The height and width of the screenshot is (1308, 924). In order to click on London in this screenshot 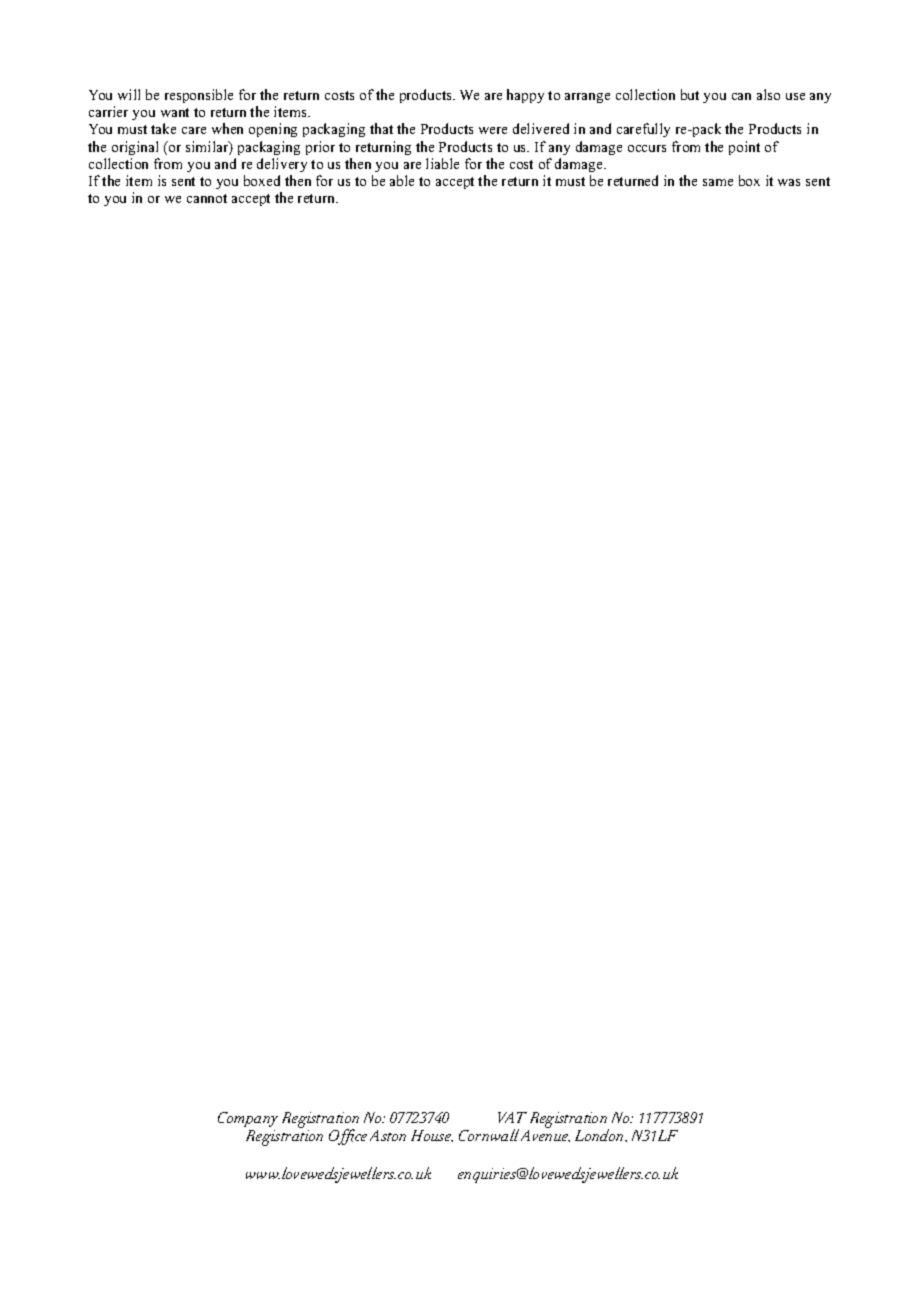, I will do `click(601, 1135)`.
